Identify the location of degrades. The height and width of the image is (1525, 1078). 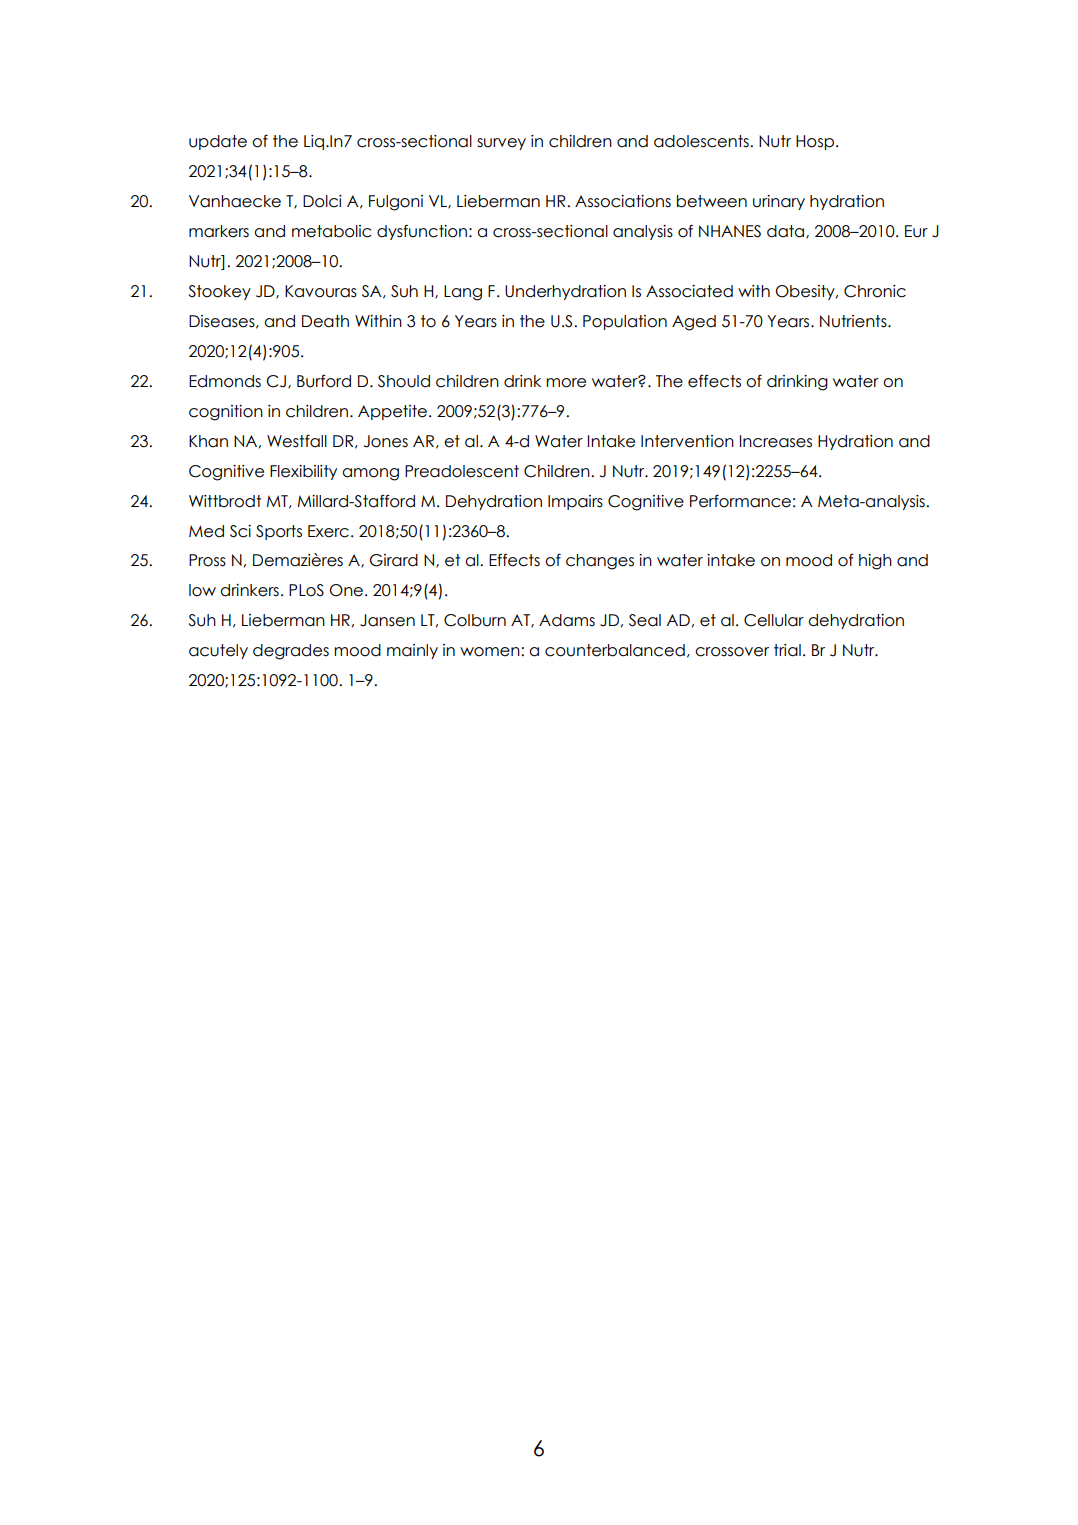
(291, 652).
